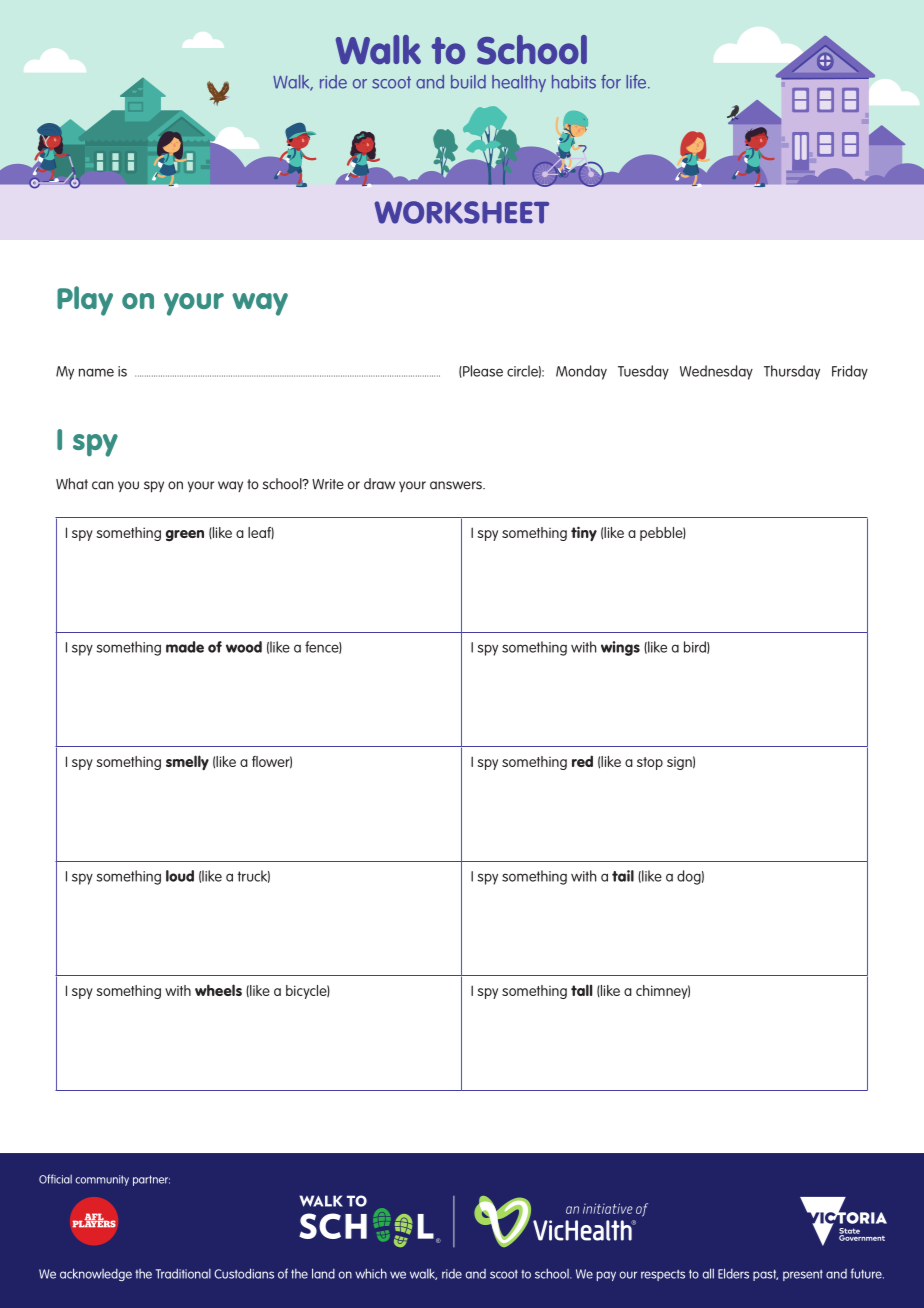 Image resolution: width=924 pixels, height=1308 pixels. Describe the element at coordinates (457, 485) in the screenshot. I see `answers` at that location.
